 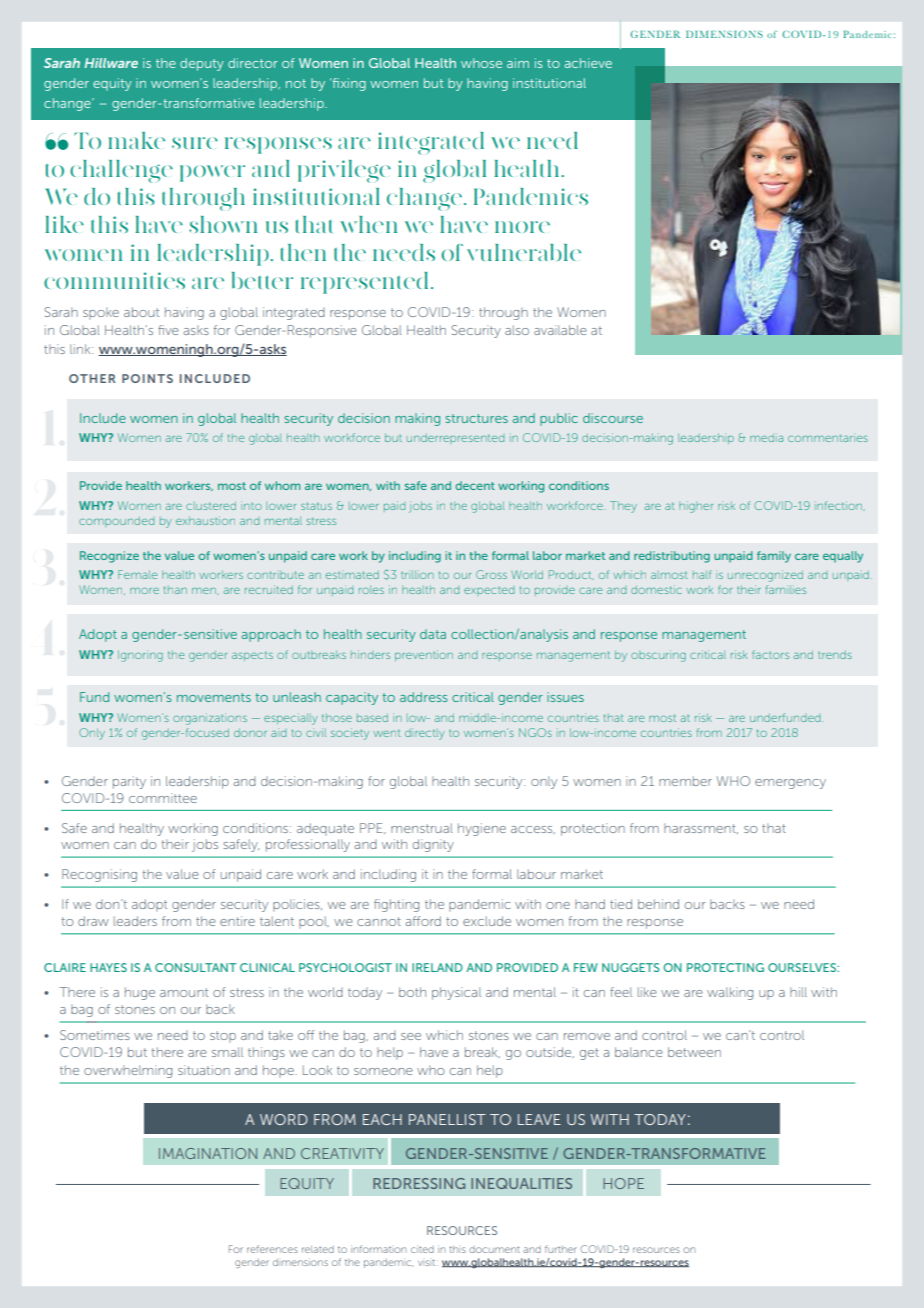 What do you see at coordinates (196, 967) in the screenshot?
I see `CONSULTANT` at bounding box center [196, 967].
